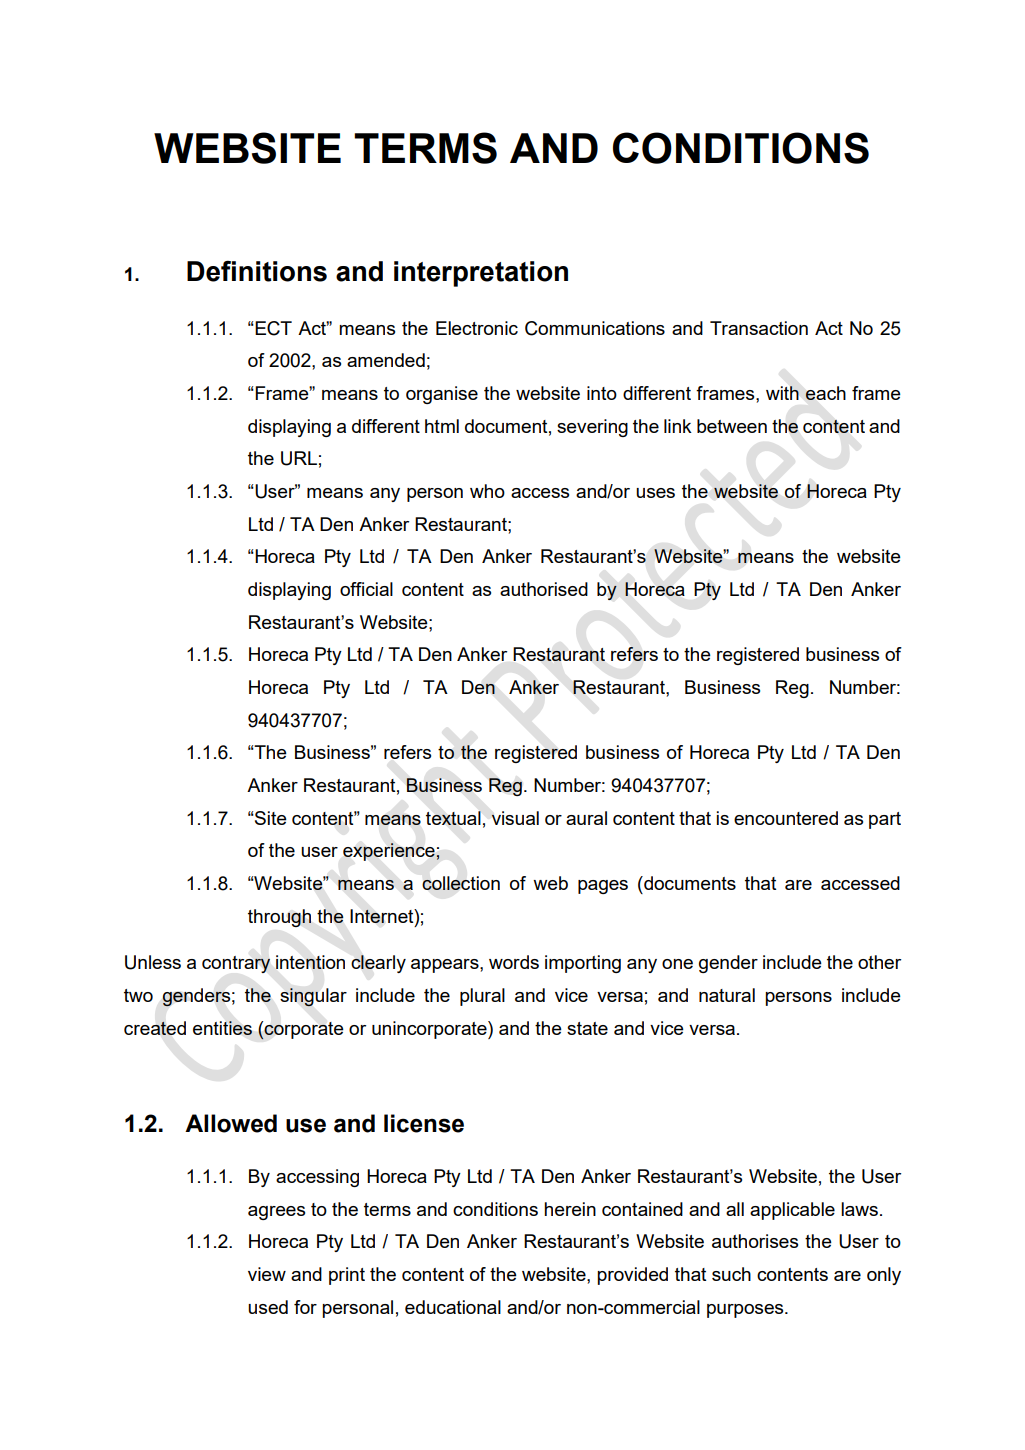  Describe the element at coordinates (731, 1274) in the screenshot. I see `such` at that location.
